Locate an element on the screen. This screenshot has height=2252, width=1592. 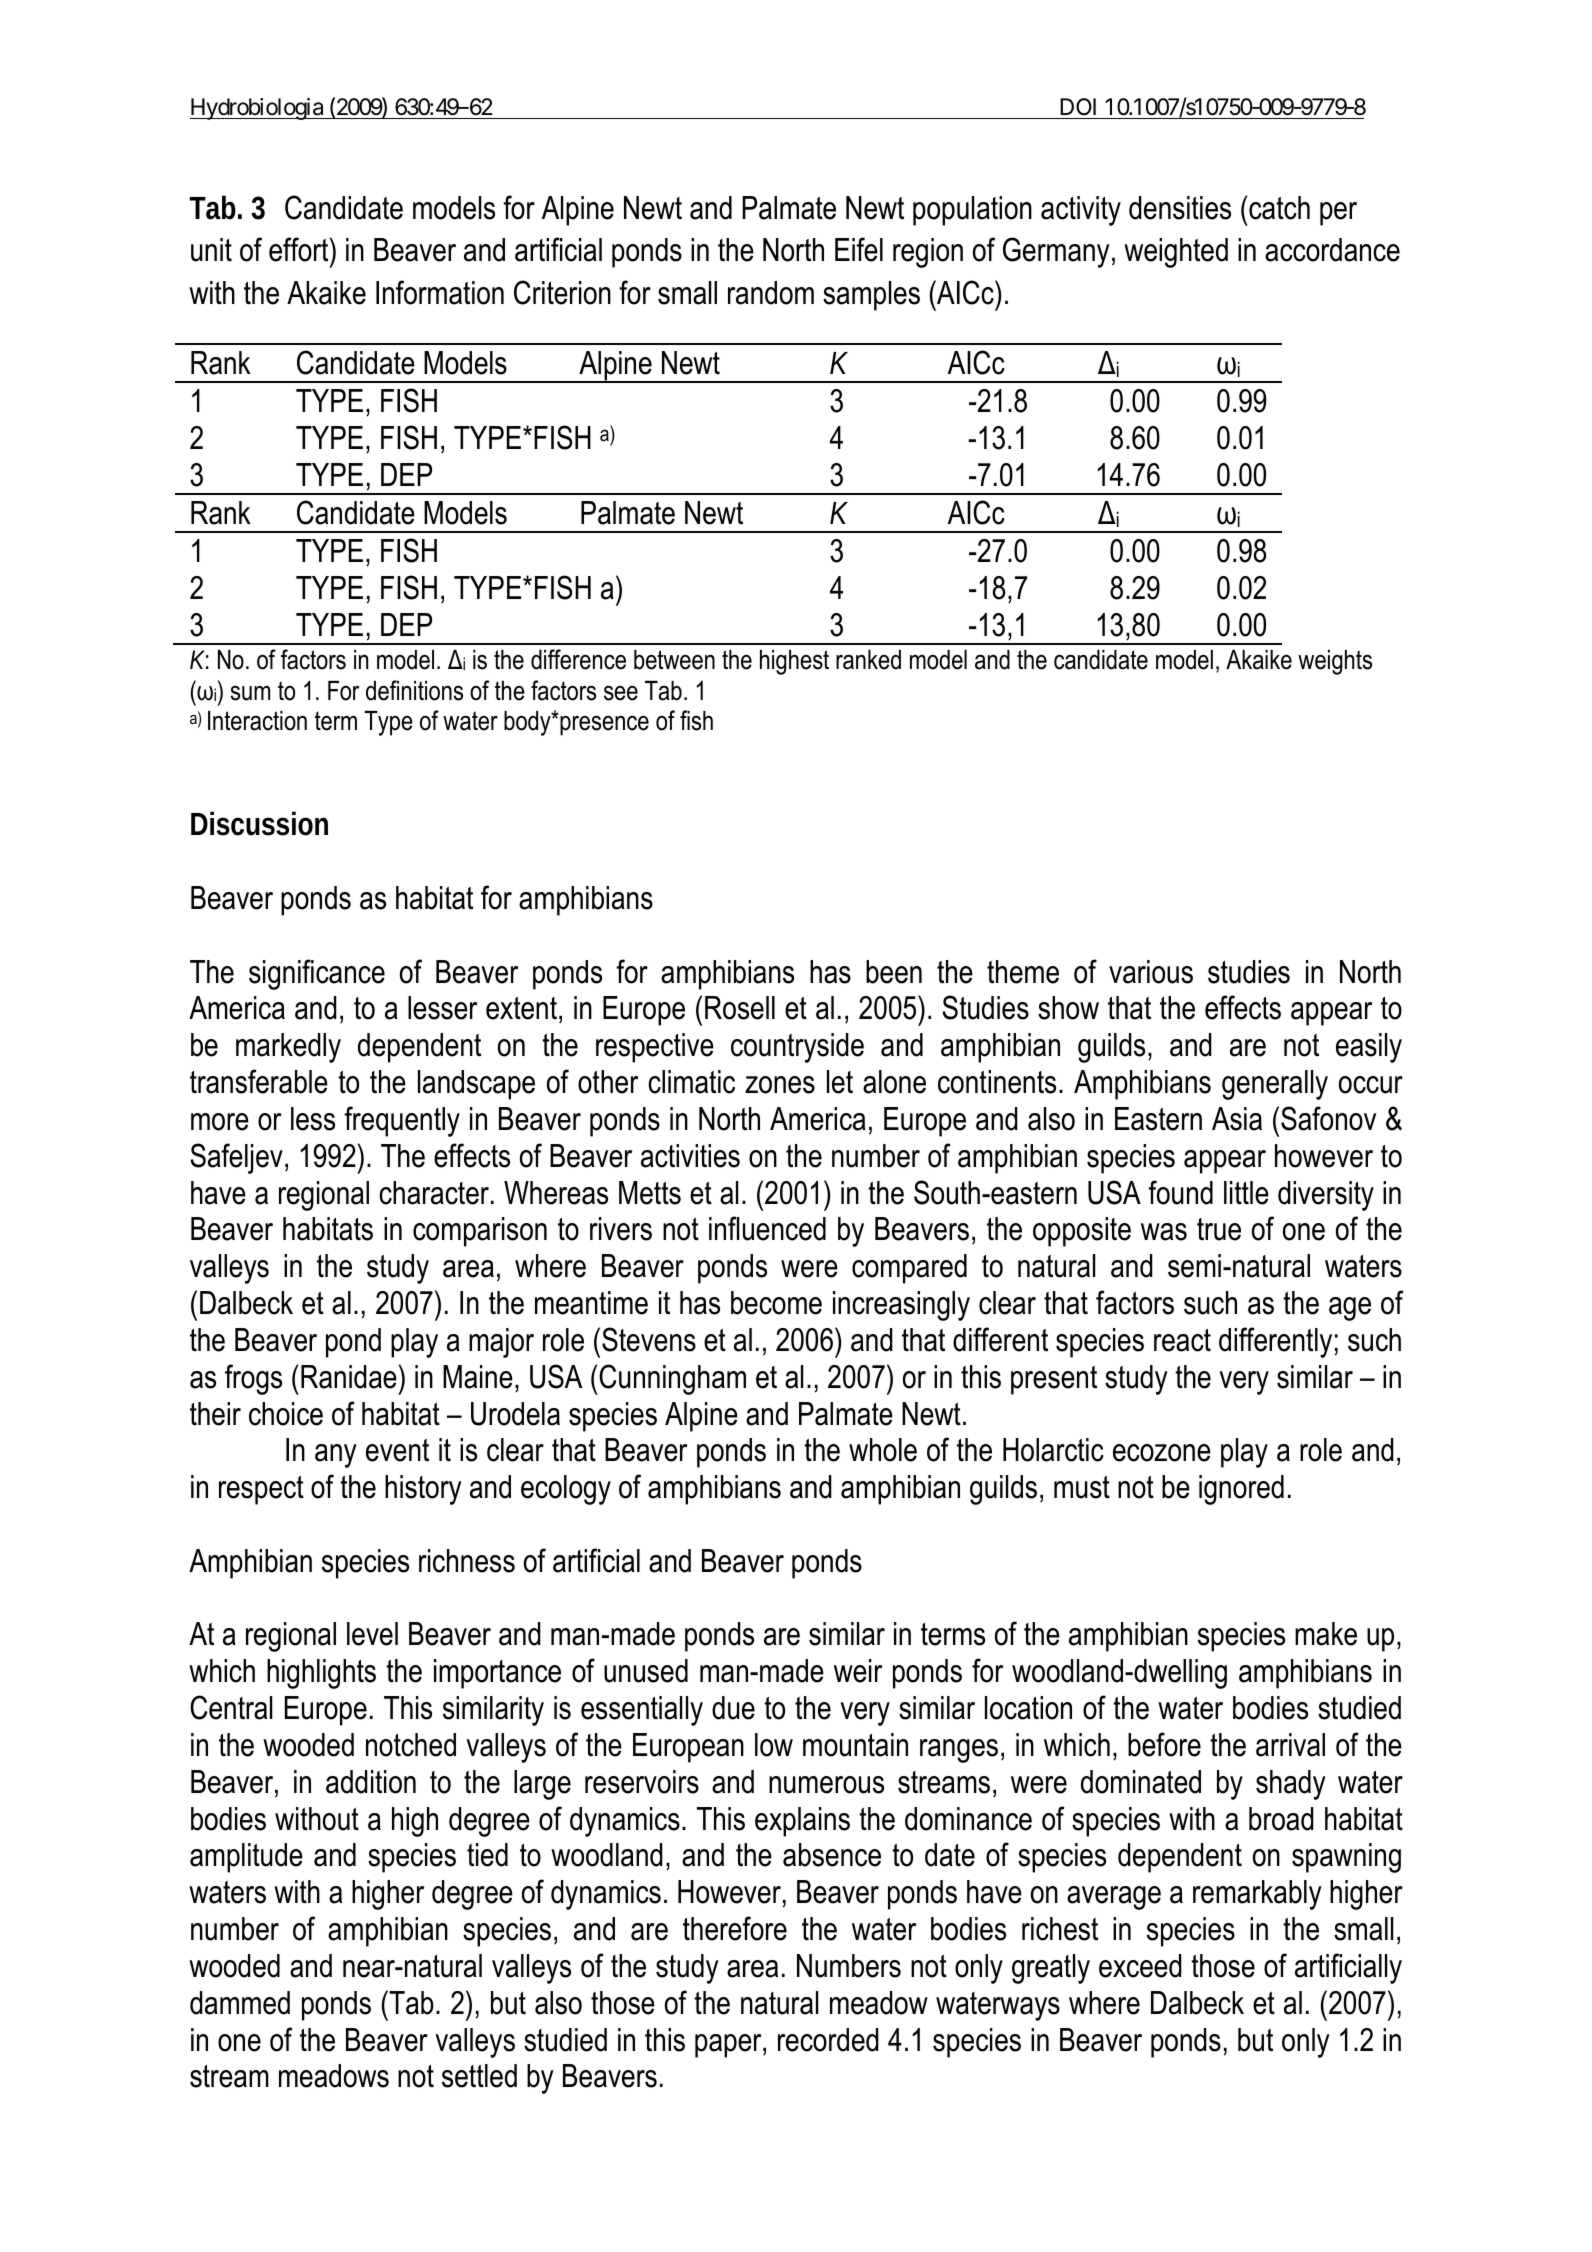
catch is located at coordinates (1279, 208).
